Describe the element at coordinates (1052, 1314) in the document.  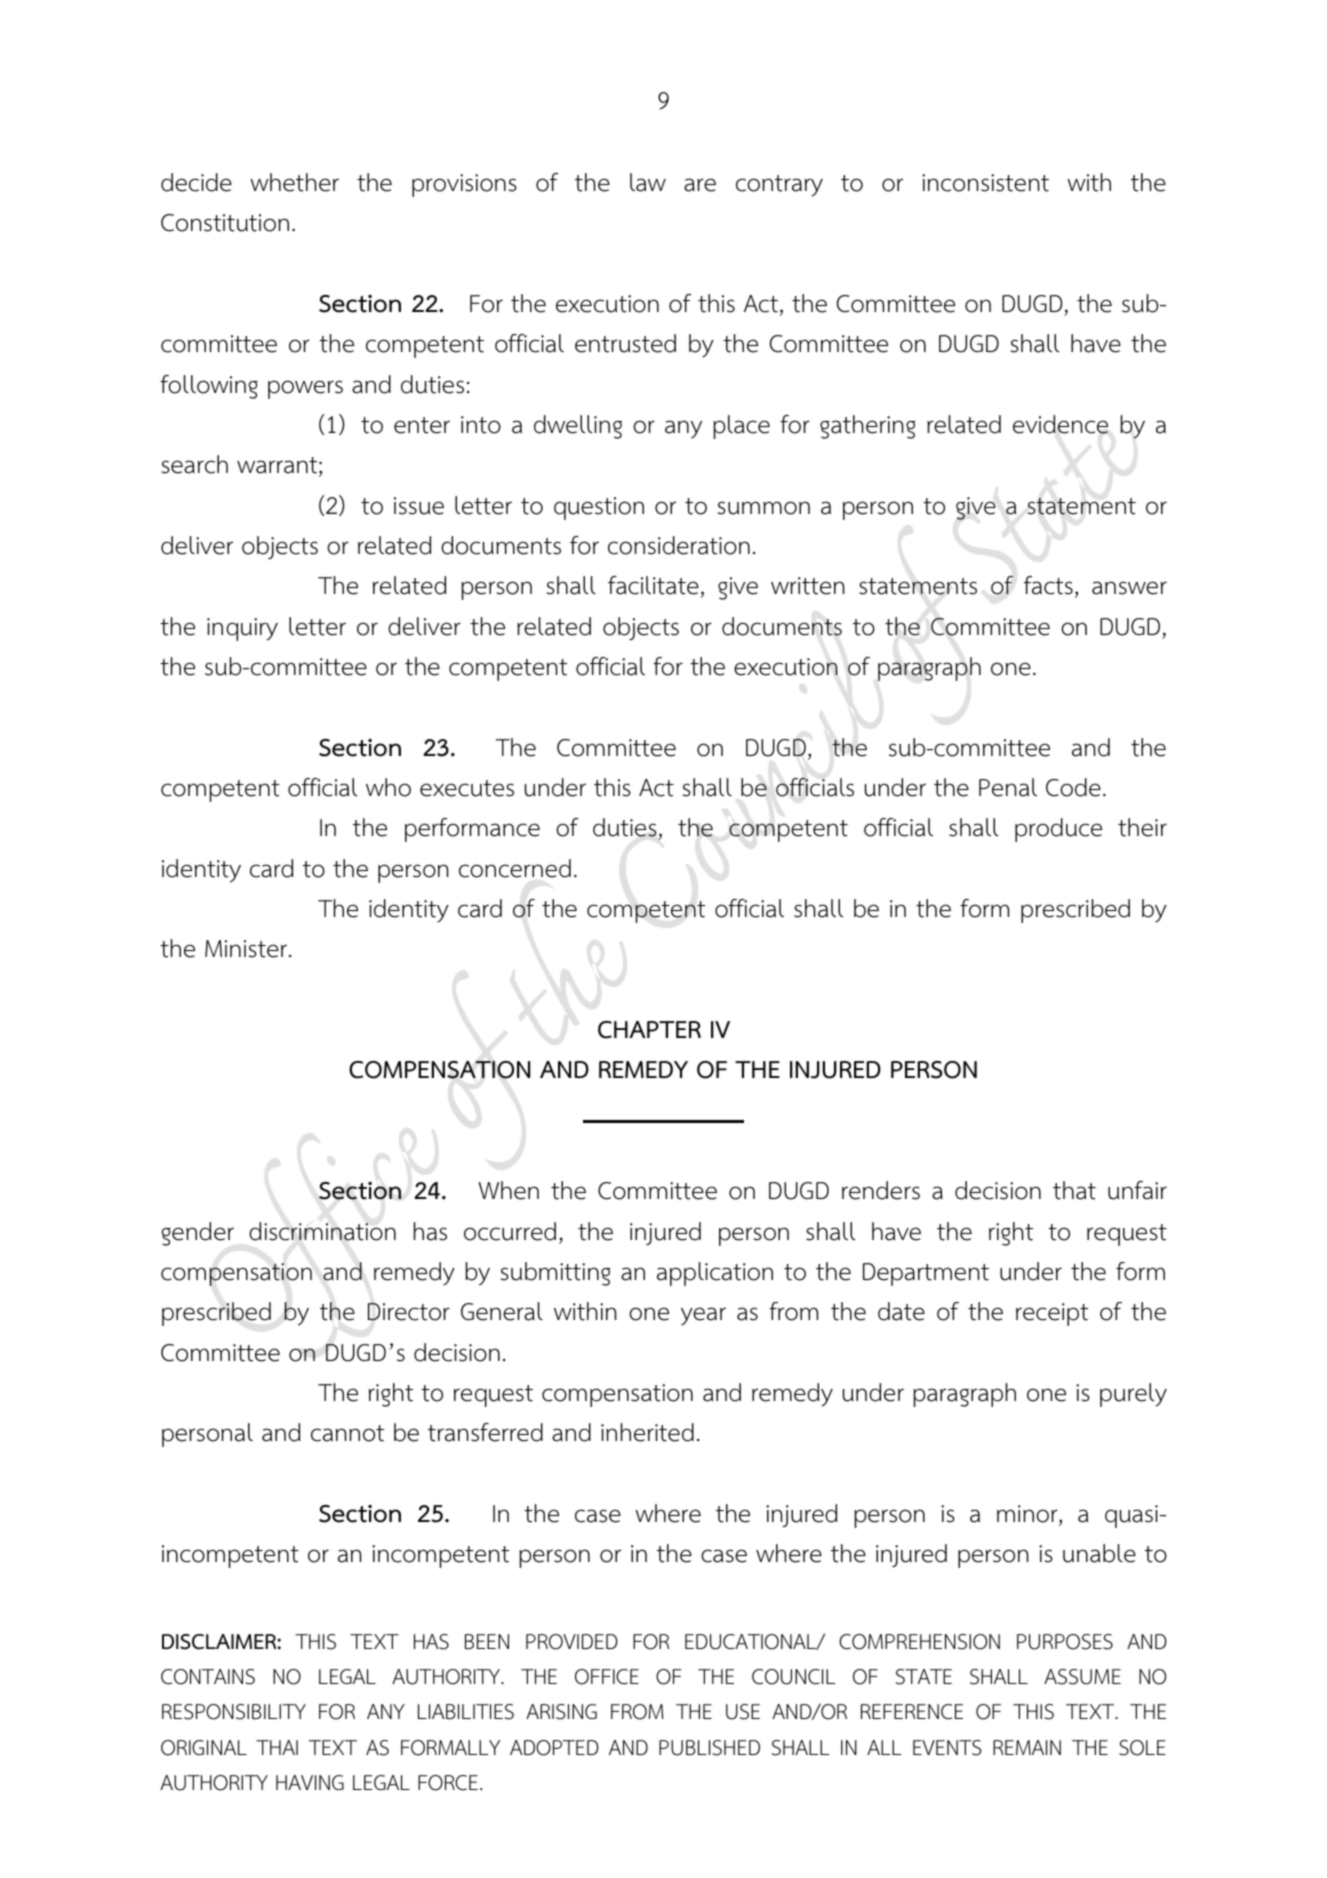
I see `receipt` at that location.
